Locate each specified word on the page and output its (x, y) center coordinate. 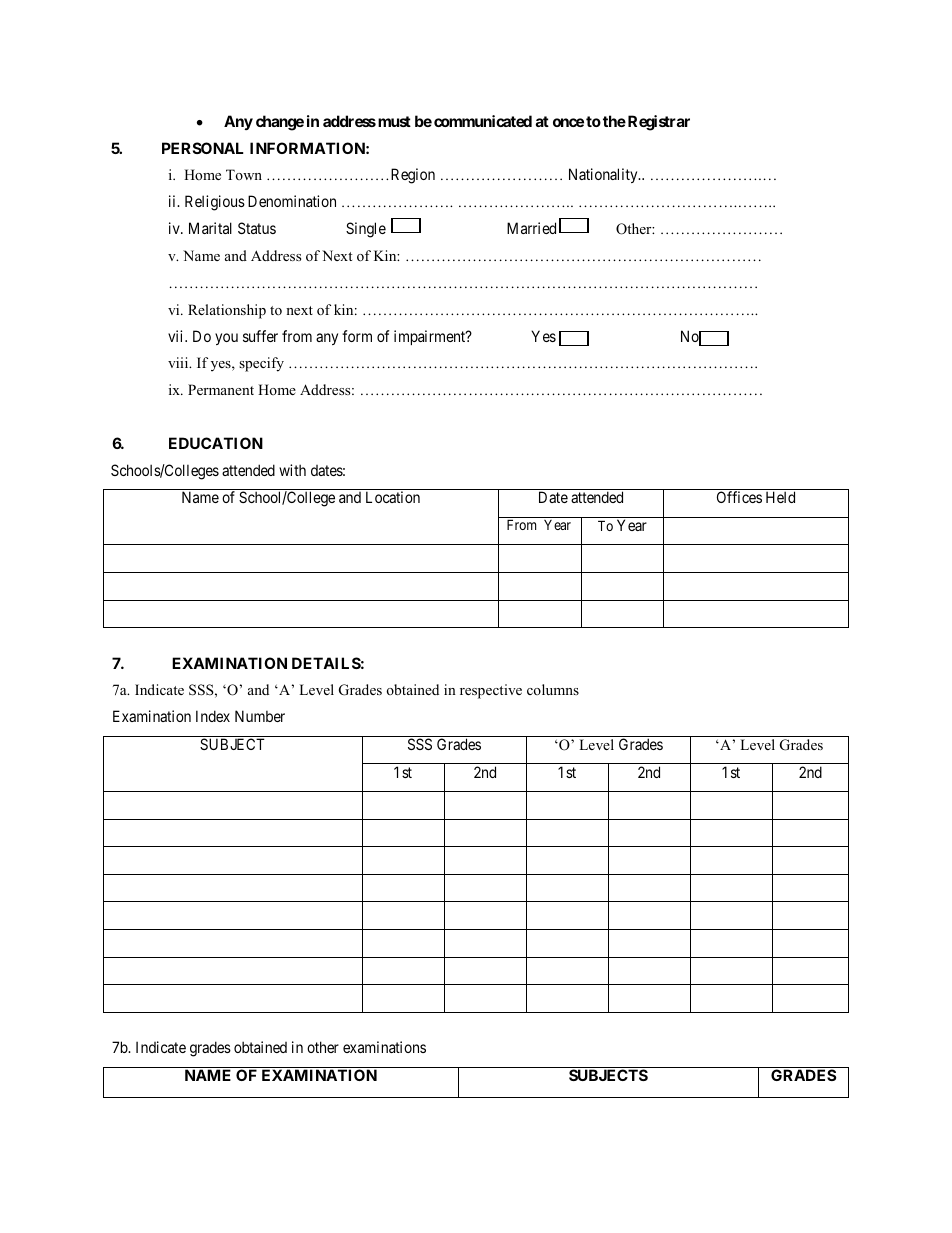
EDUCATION (216, 443)
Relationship (227, 311)
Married (531, 228)
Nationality (604, 175)
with (292, 470)
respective (491, 691)
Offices (739, 497)
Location (393, 497)
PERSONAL (203, 148)
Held (780, 497)
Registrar (659, 123)
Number (260, 716)
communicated (483, 121)
